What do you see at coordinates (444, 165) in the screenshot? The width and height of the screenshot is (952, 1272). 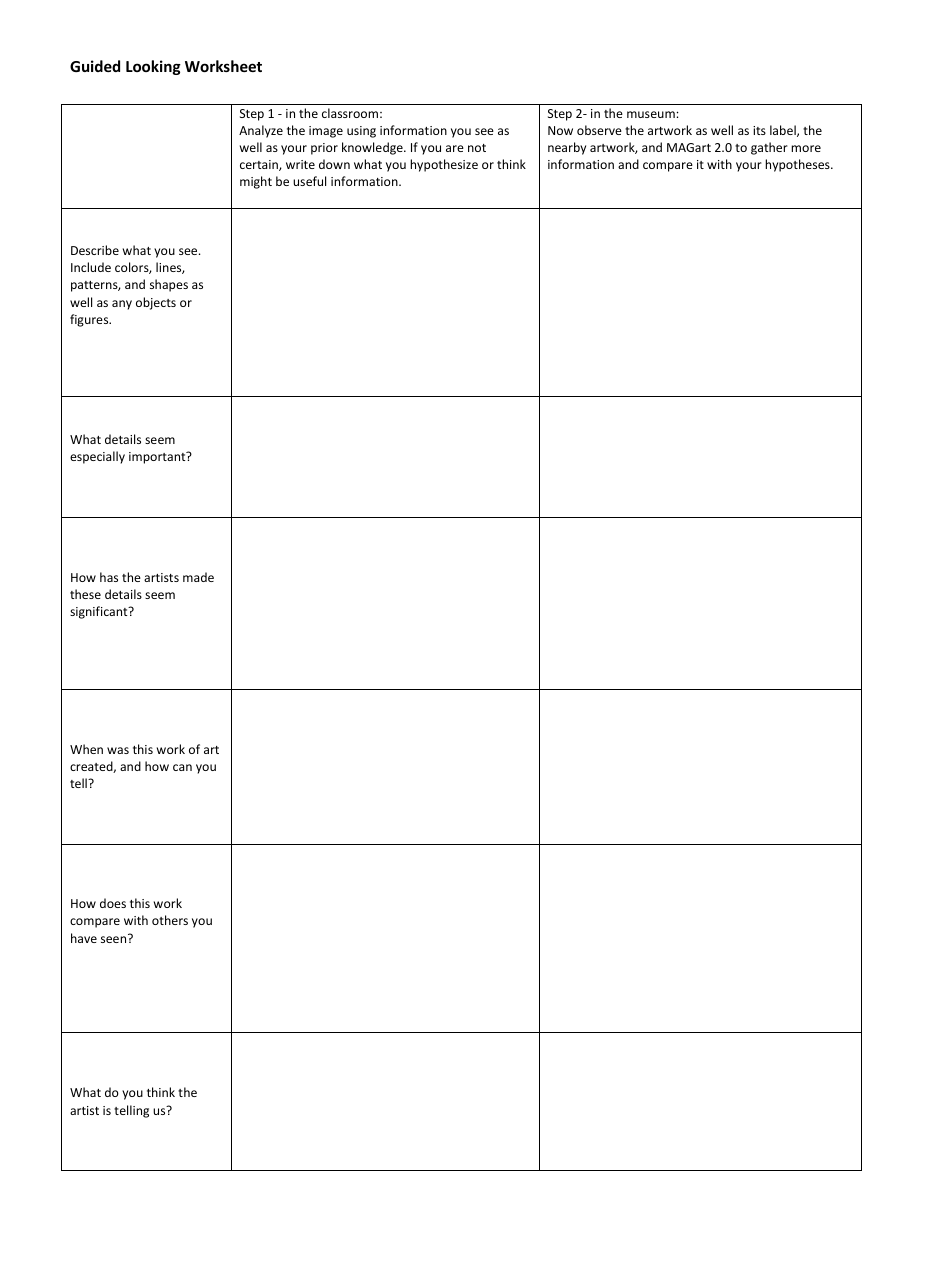 I see `hypothesize` at bounding box center [444, 165].
